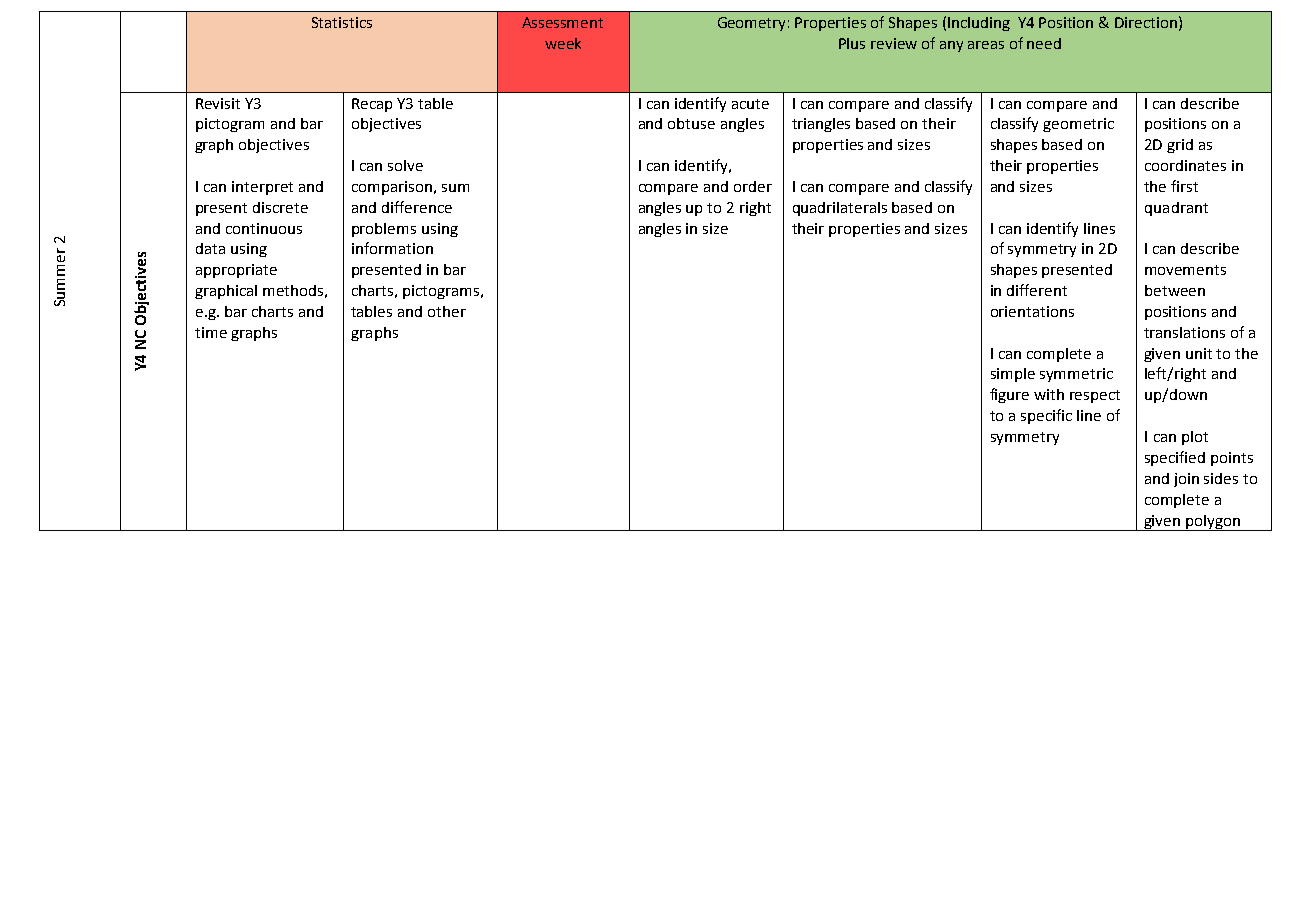 This screenshot has height=924, width=1308. What do you see at coordinates (1013, 375) in the screenshot?
I see `simple` at bounding box center [1013, 375].
